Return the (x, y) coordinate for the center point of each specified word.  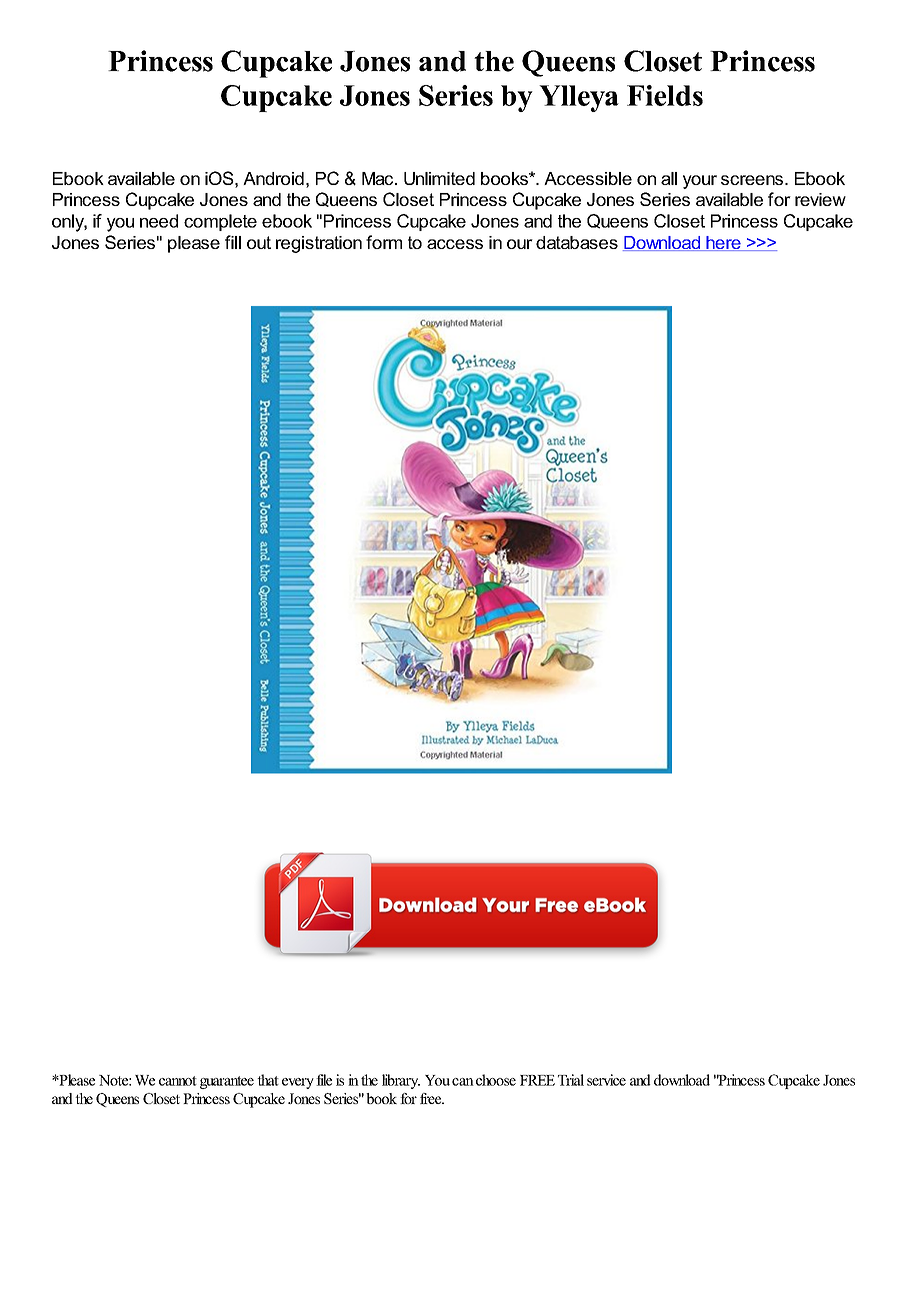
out (259, 242)
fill (233, 242)
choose (496, 1080)
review (820, 199)
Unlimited (439, 178)
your (700, 182)
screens (753, 180)
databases (577, 242)
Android (273, 178)
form (384, 242)
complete (220, 222)
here (724, 243)
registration (319, 244)
